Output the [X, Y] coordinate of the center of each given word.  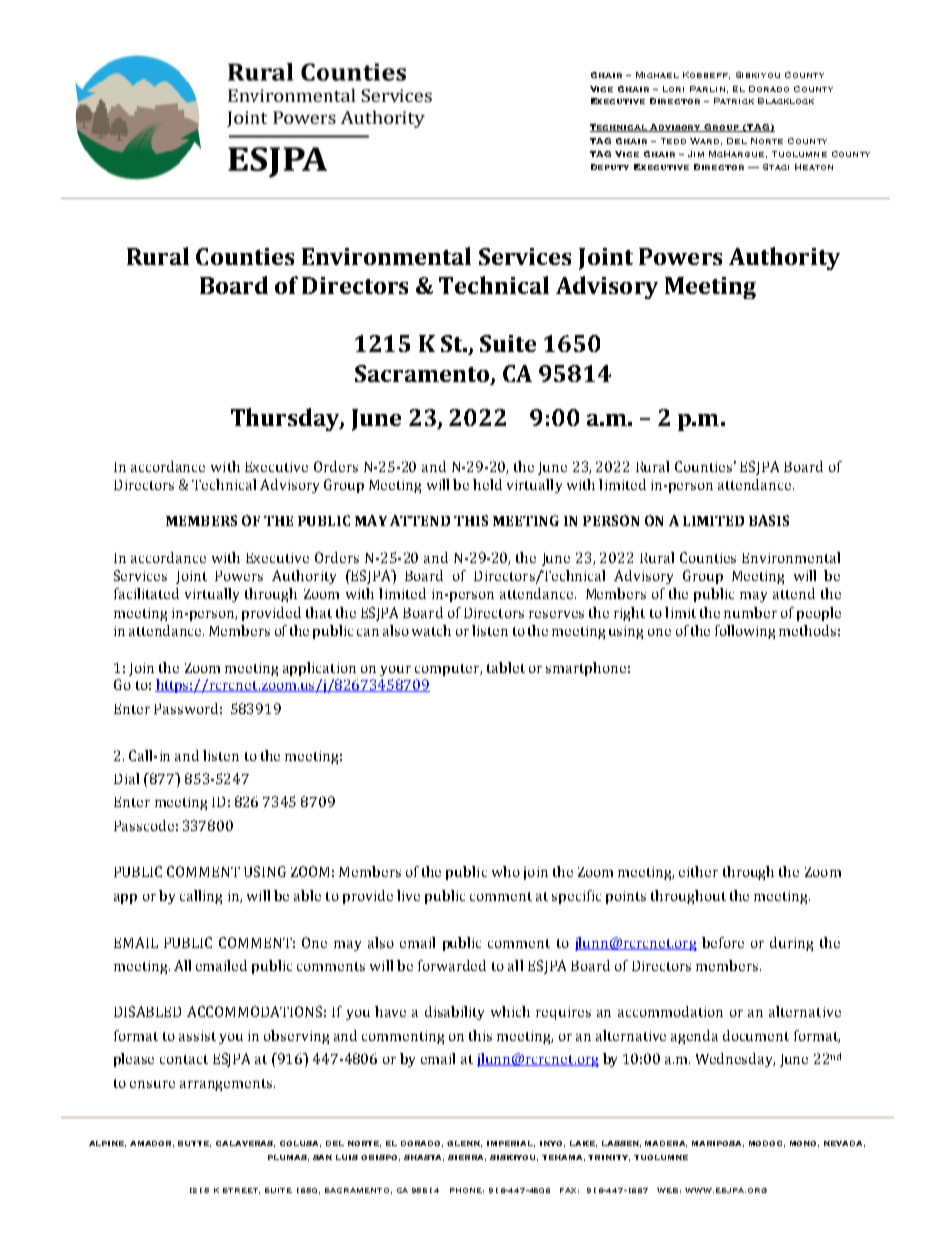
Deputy [610, 167]
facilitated [146, 593]
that [319, 612]
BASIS [769, 520]
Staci [776, 167]
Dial [126, 778]
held [487, 484]
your [395, 671]
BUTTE [194, 1144]
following [745, 632]
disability [454, 1013]
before [723, 942]
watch [431, 630]
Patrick [734, 101]
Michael [657, 75]
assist [197, 1036]
